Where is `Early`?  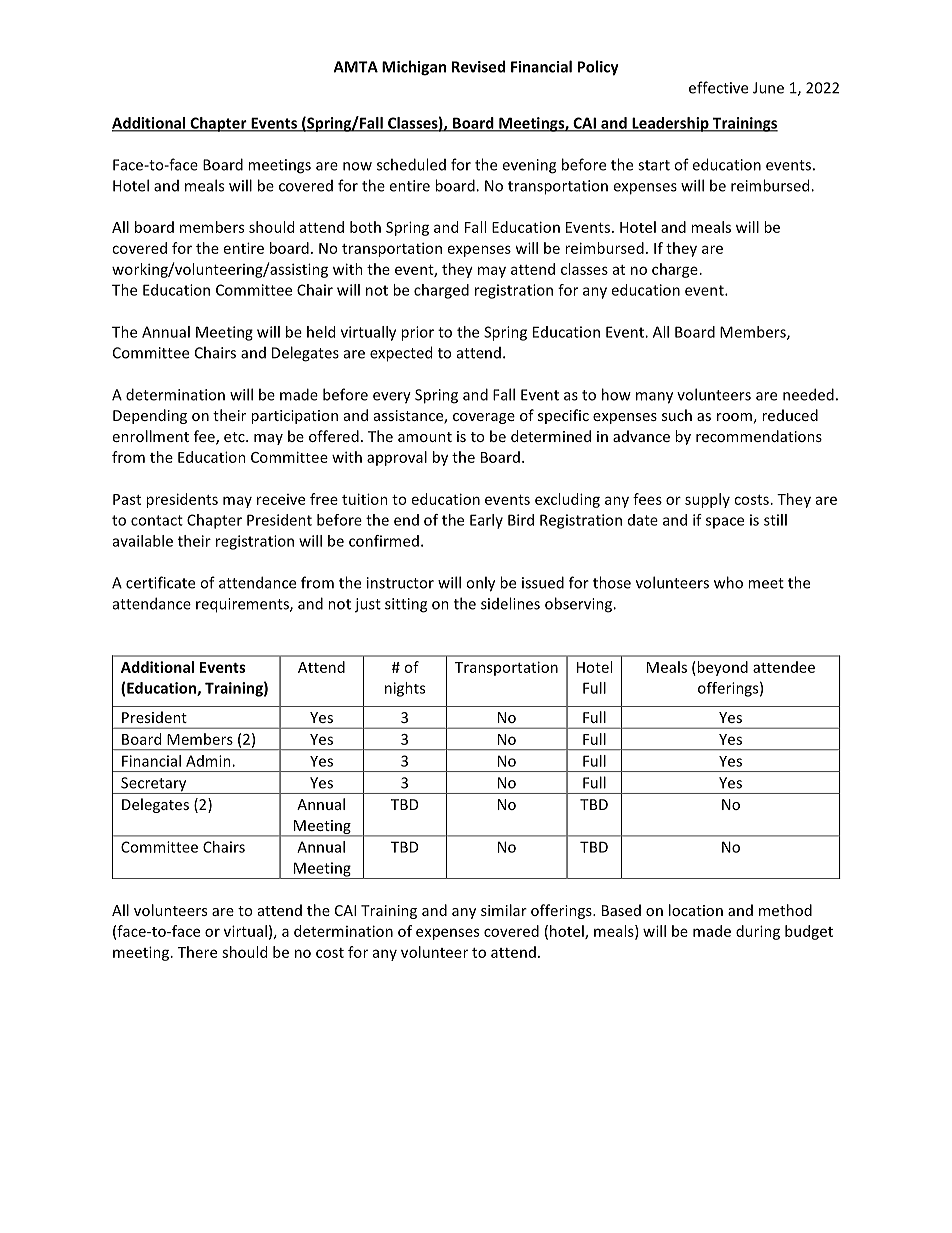 Early is located at coordinates (486, 521).
